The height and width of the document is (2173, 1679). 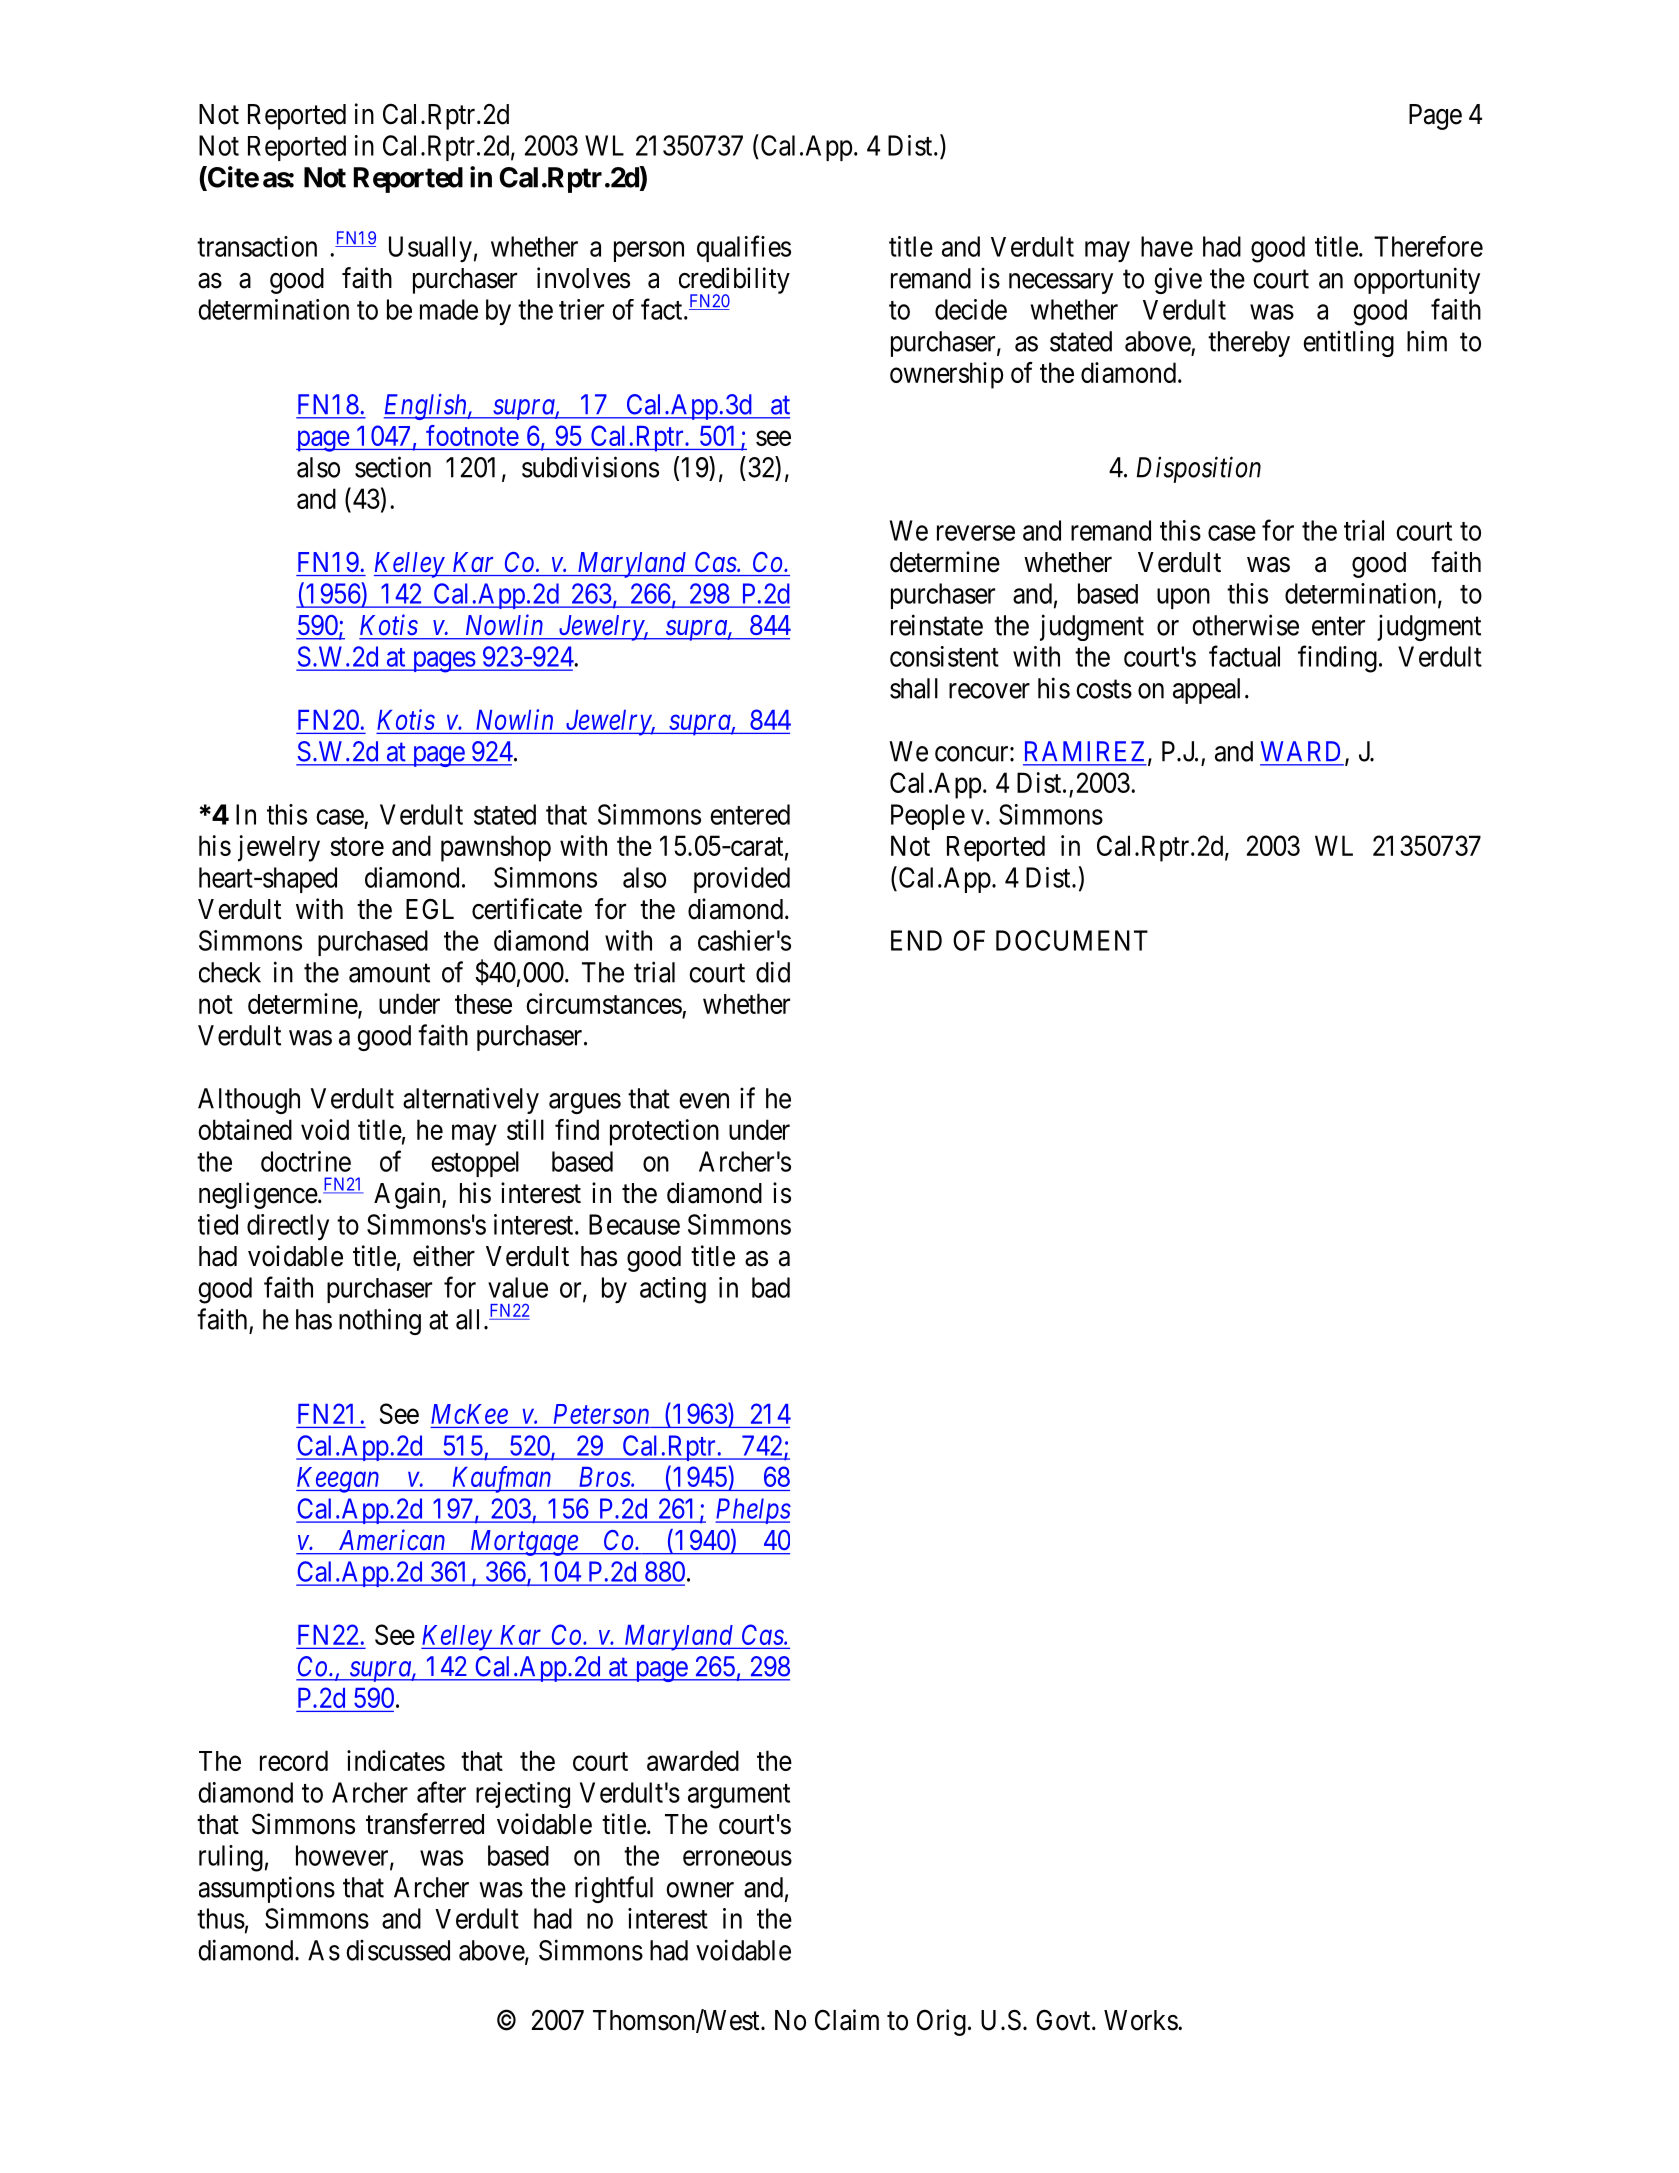 I want to click on discussed, so click(x=398, y=1950).
